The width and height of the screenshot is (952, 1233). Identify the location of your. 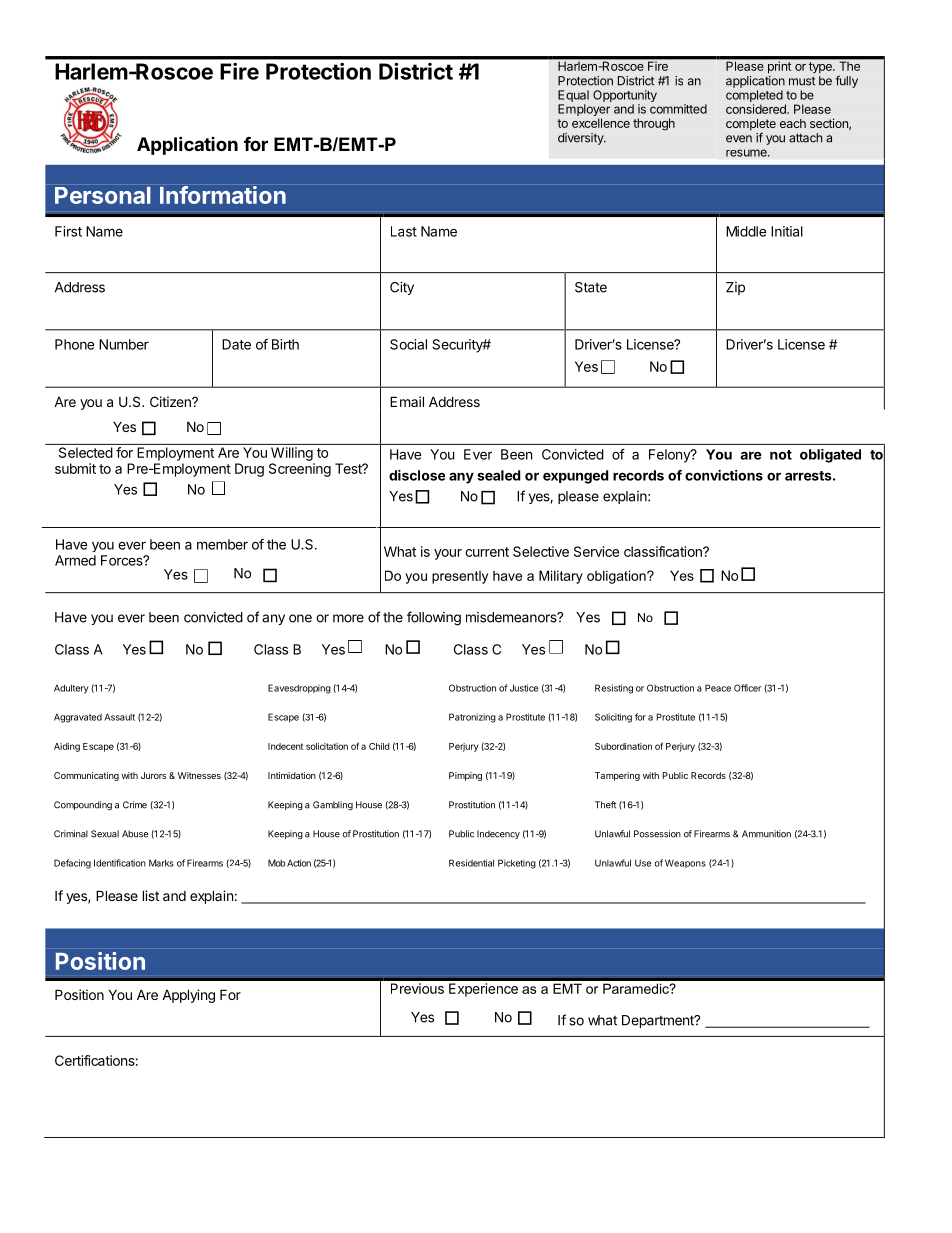
(448, 554).
